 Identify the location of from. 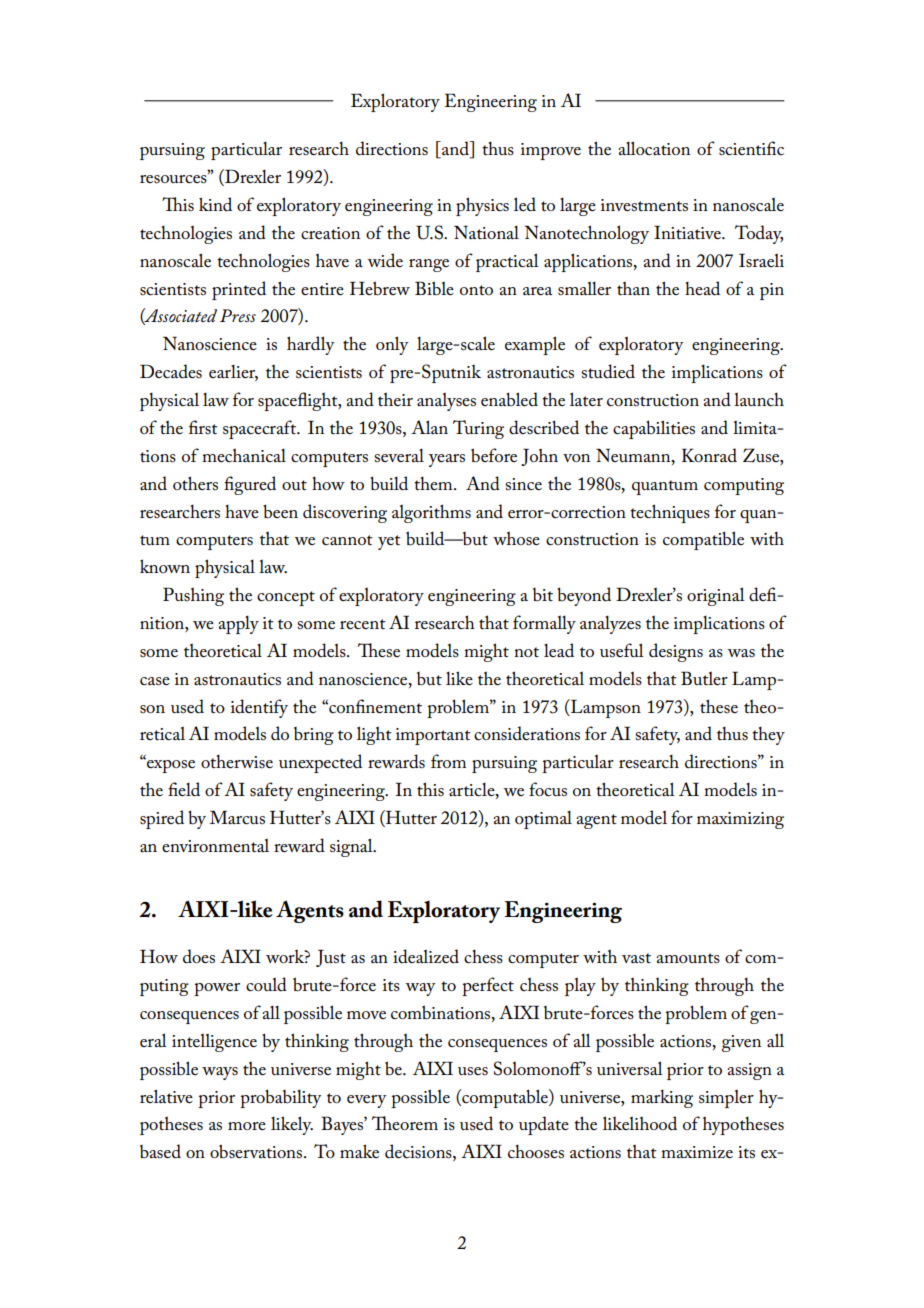
(448, 761).
